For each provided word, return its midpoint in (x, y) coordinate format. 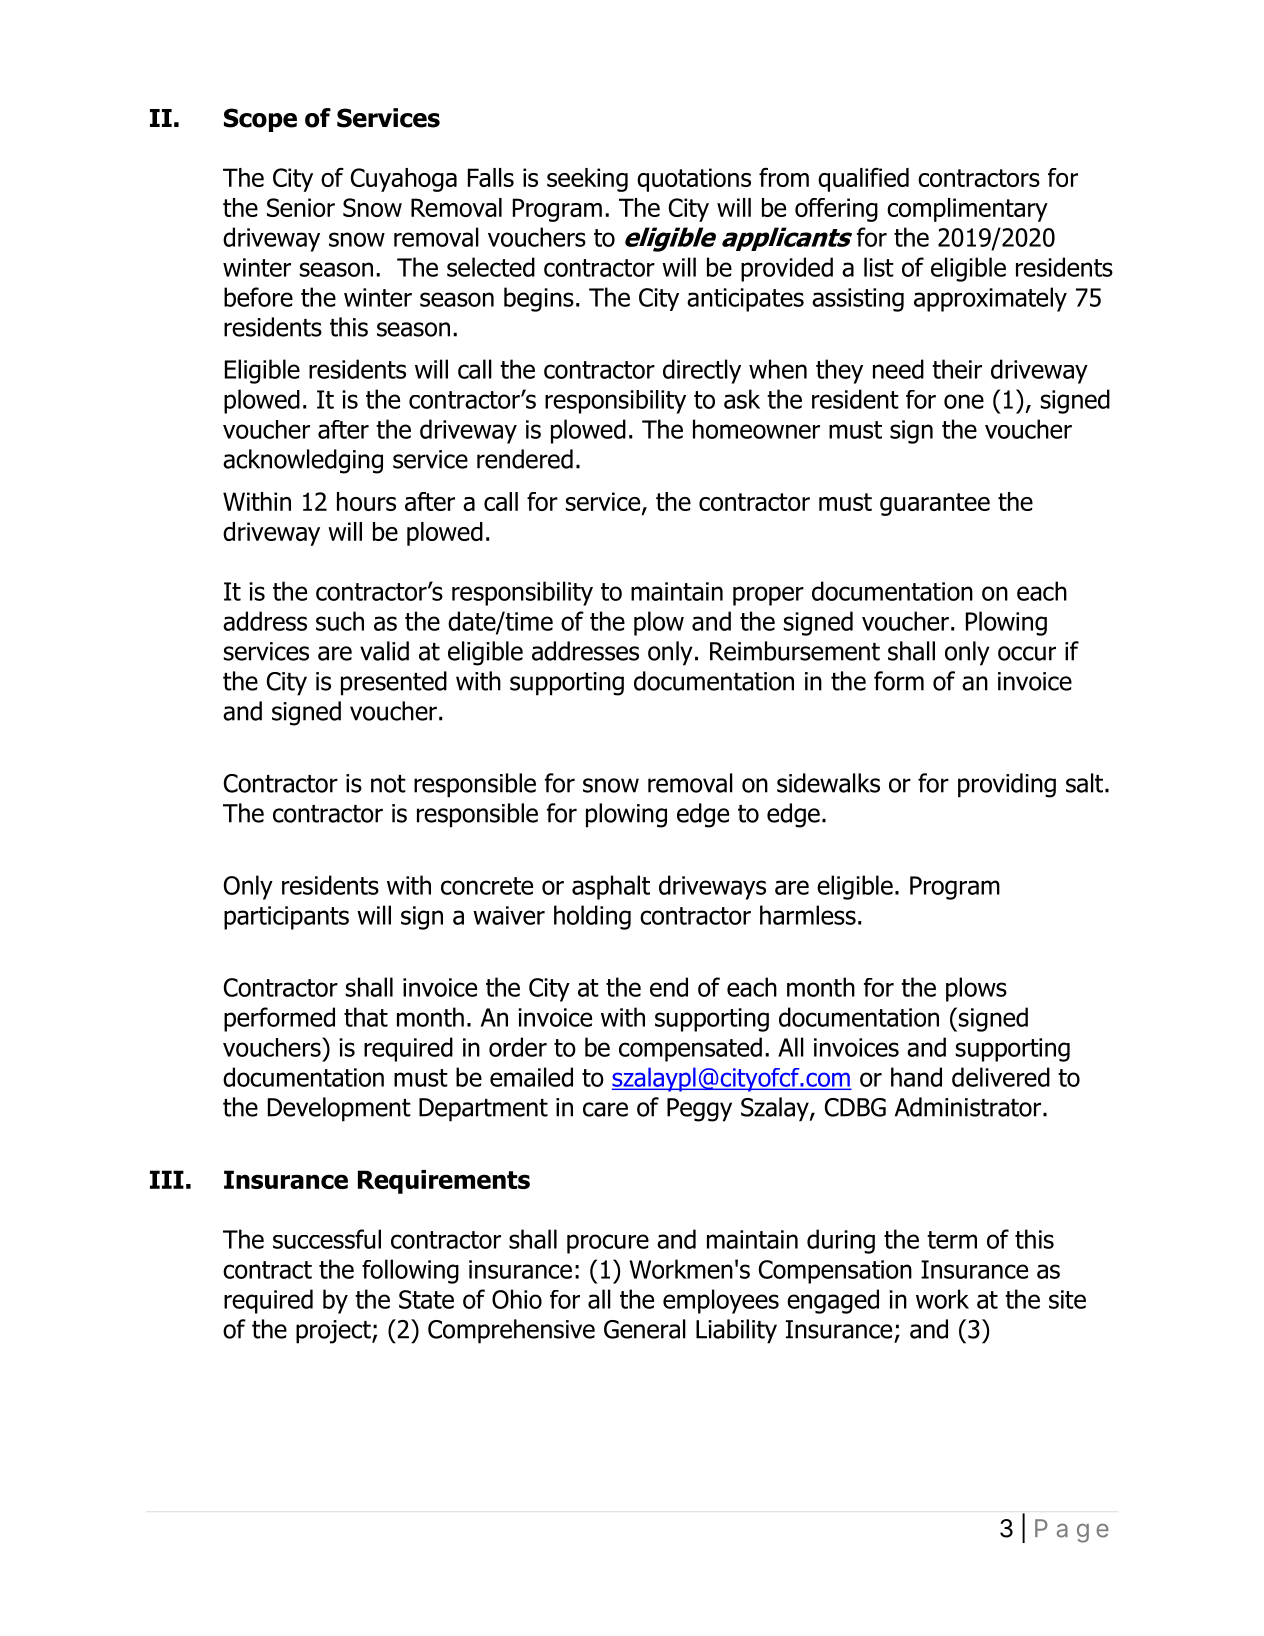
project (334, 1332)
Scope (260, 120)
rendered (525, 459)
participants (286, 918)
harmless (808, 915)
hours (366, 501)
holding (592, 917)
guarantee (935, 504)
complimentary (967, 210)
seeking (587, 180)
